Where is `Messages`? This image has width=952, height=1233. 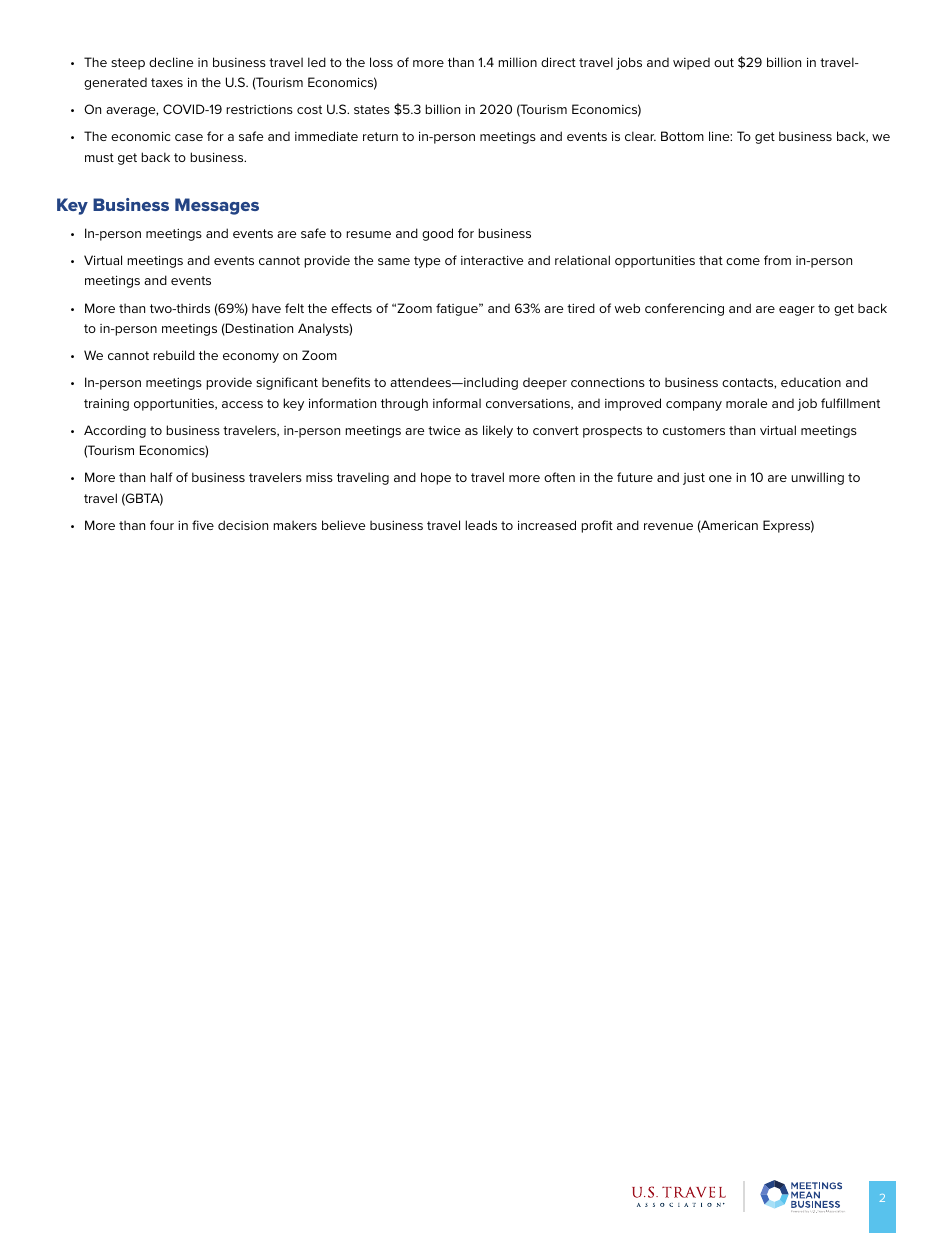 Messages is located at coordinates (217, 206).
